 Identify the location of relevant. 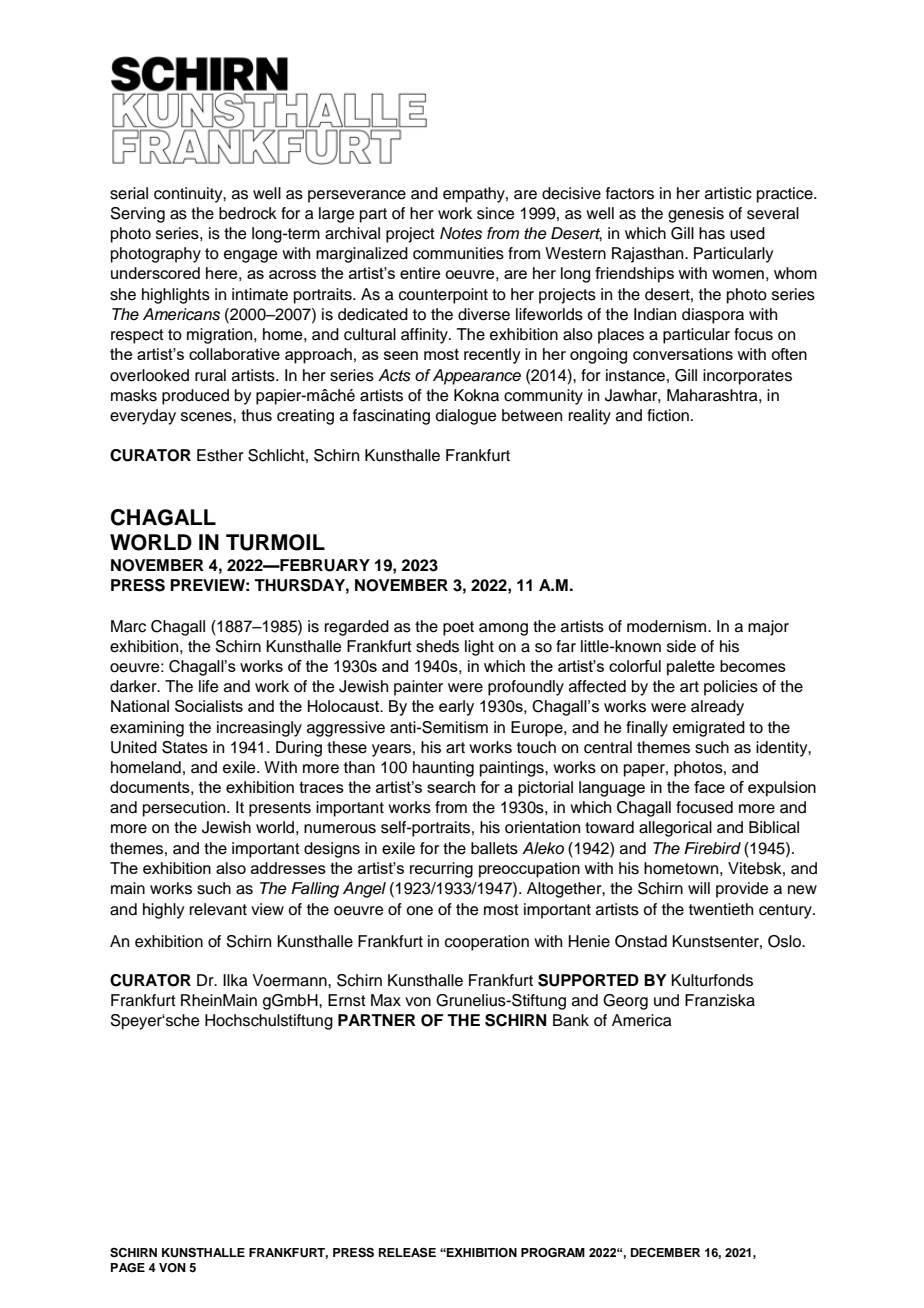
(218, 909).
